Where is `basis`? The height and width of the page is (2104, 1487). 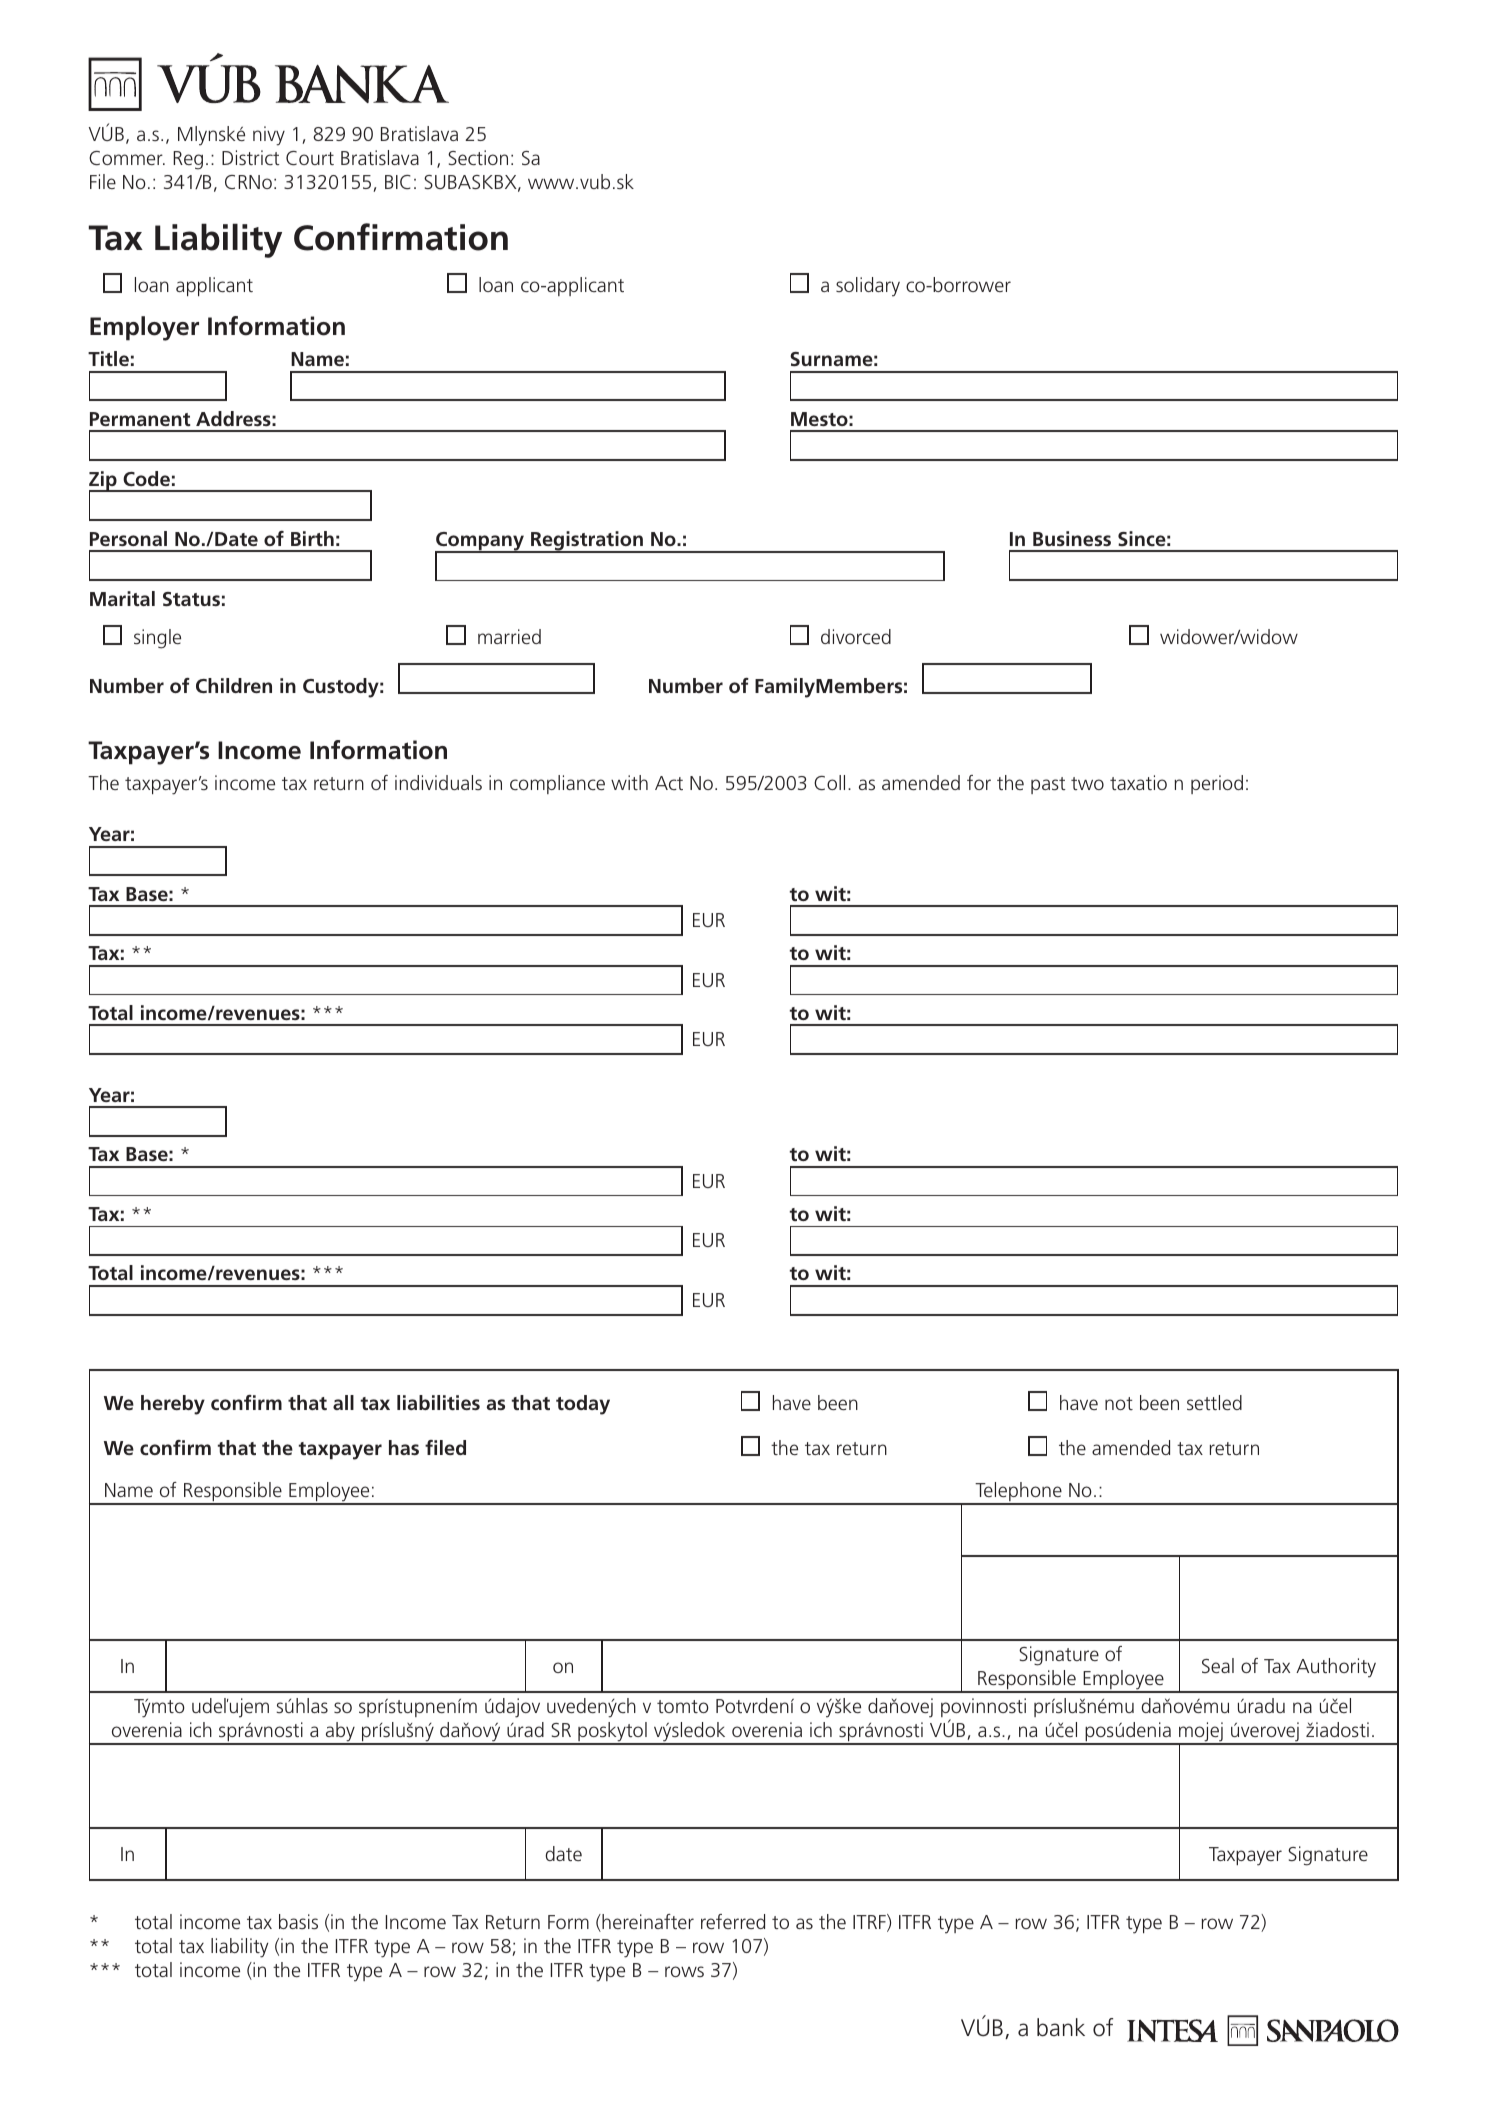 basis is located at coordinates (298, 1921).
